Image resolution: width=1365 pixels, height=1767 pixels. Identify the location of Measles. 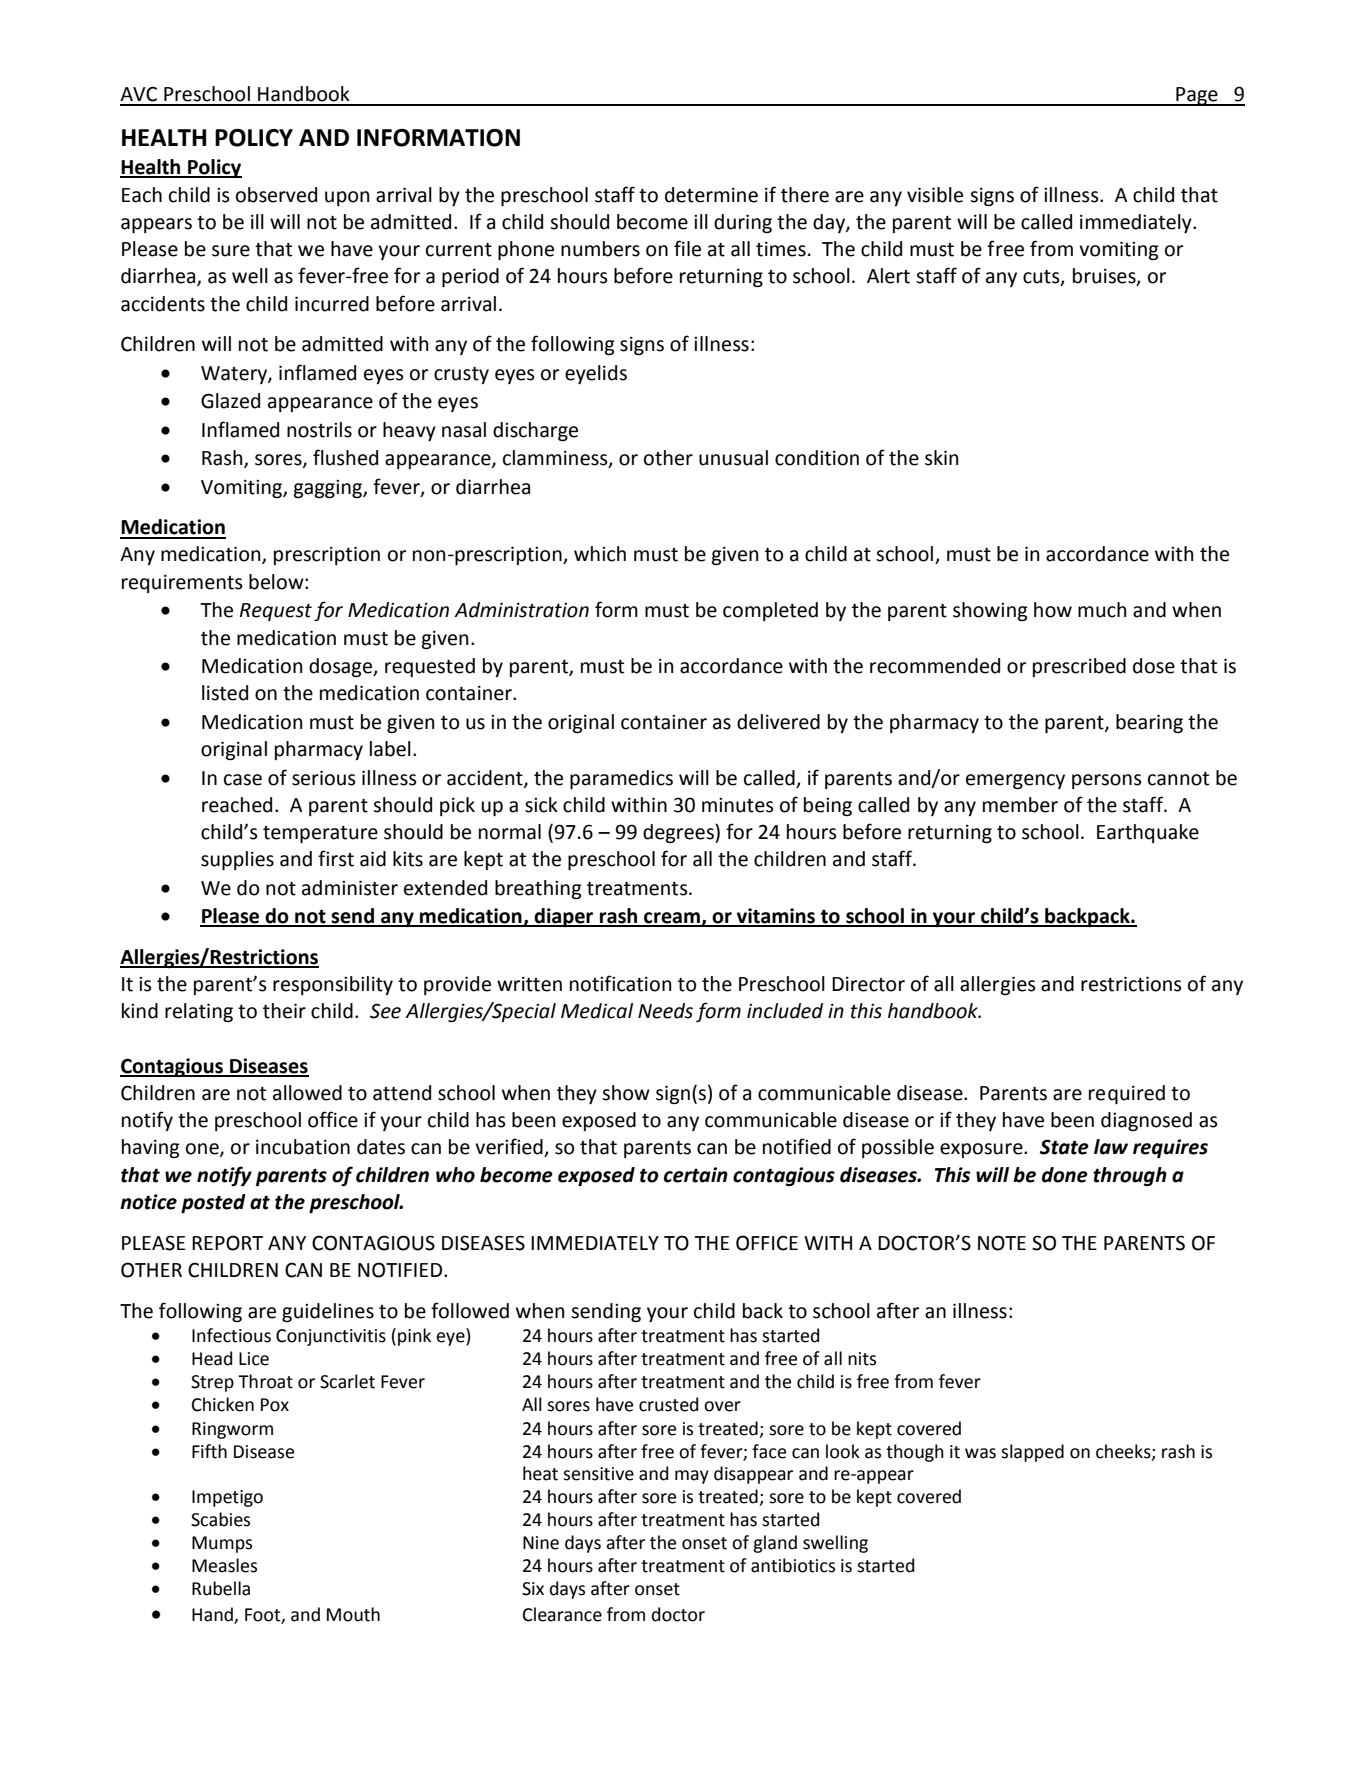
(224, 1565).
